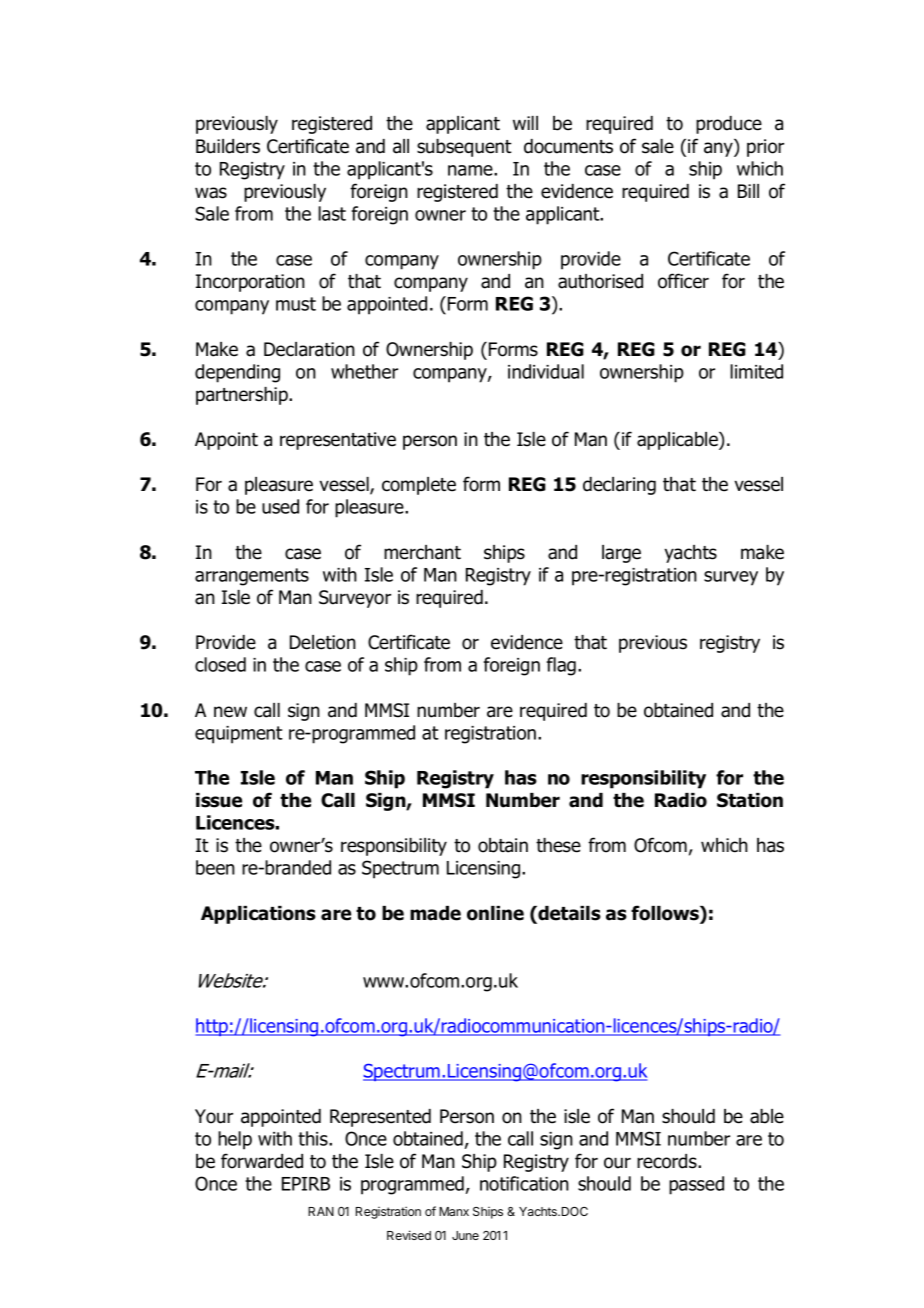  Describe the element at coordinates (750, 800) in the page. I see `Station` at that location.
